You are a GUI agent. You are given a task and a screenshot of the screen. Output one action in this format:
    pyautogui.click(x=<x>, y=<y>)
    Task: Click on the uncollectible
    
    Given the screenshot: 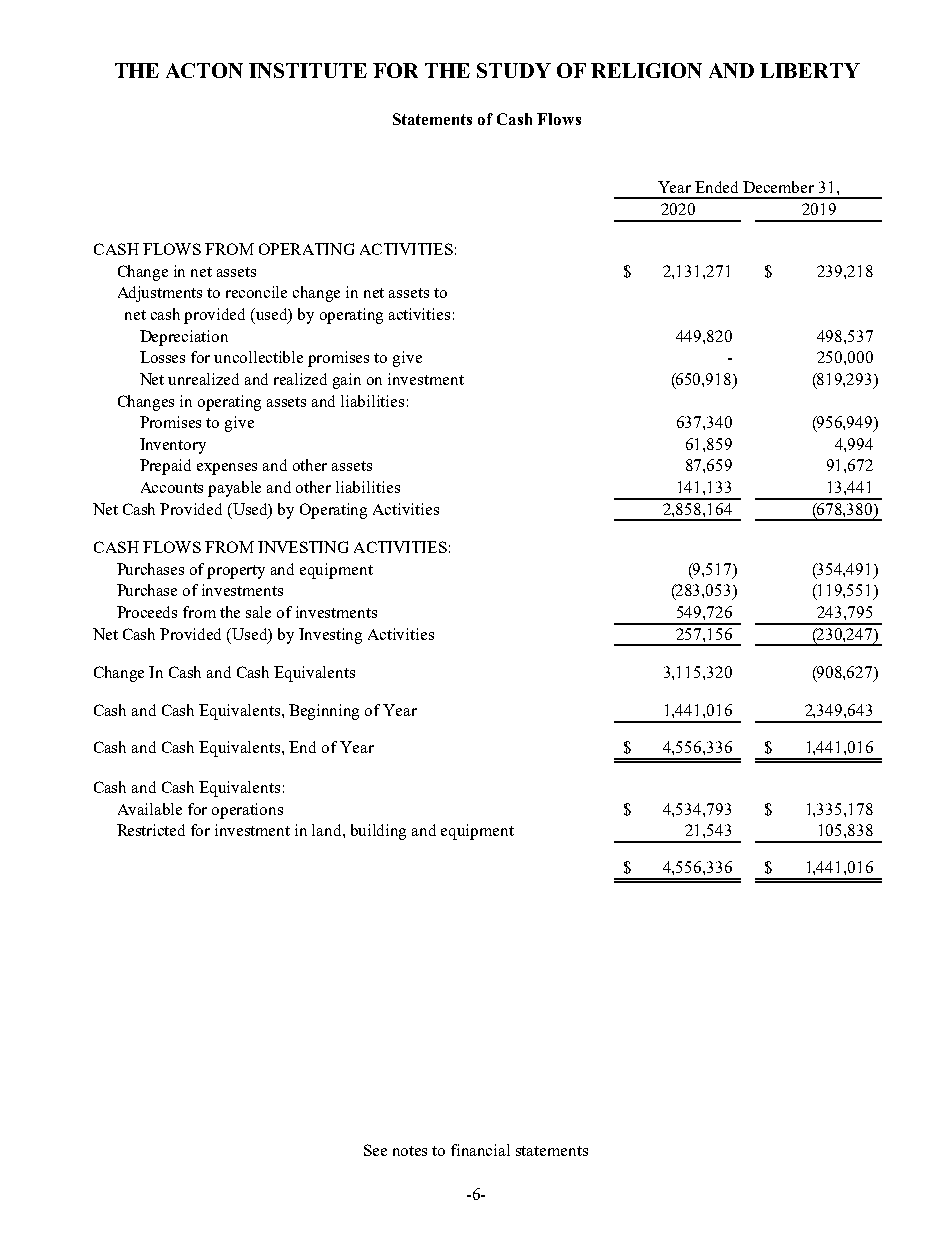 What is the action you would take?
    pyautogui.click(x=258, y=357)
